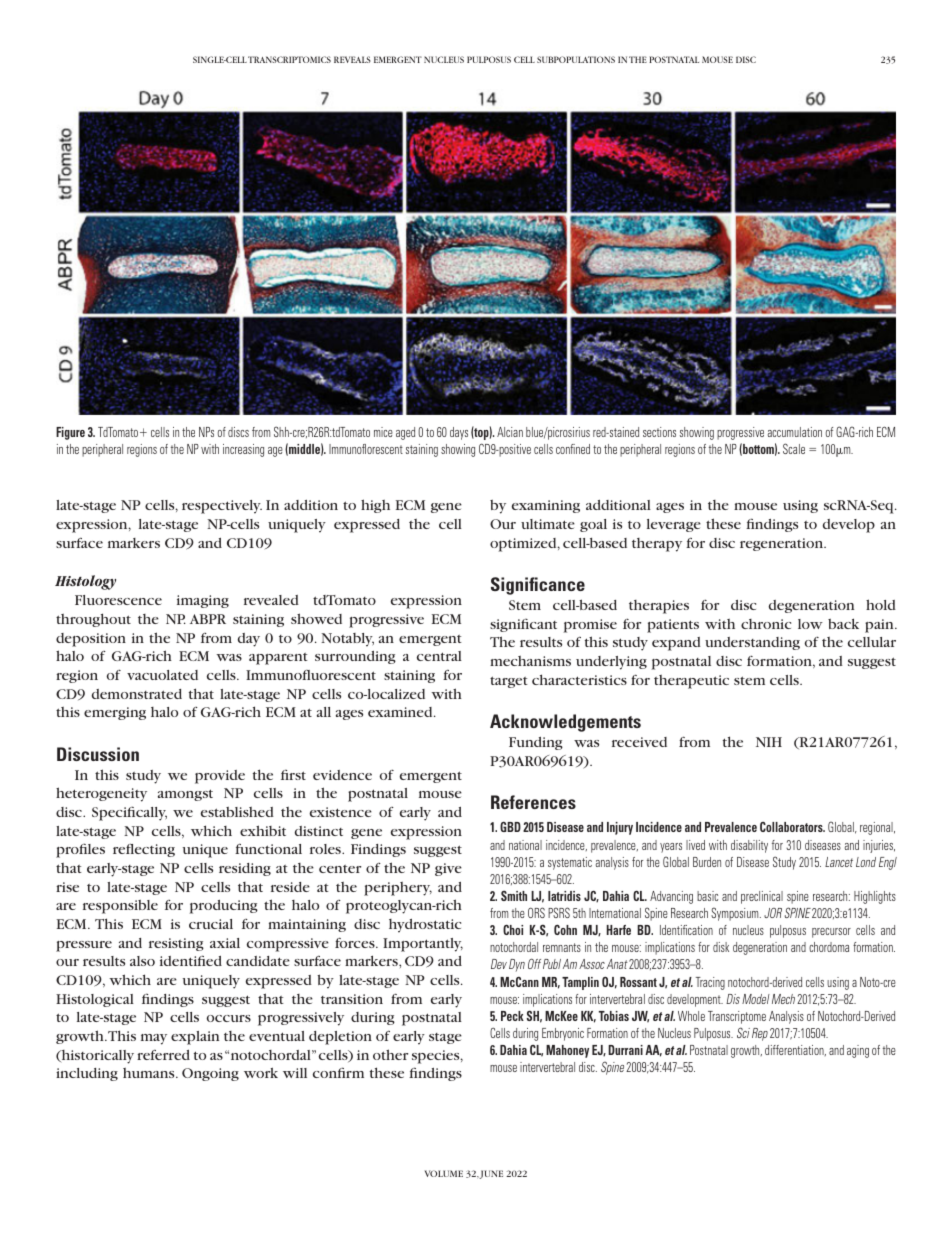 The height and width of the document is (1233, 952). What do you see at coordinates (795, 1050) in the document?
I see `differentiation` at bounding box center [795, 1050].
